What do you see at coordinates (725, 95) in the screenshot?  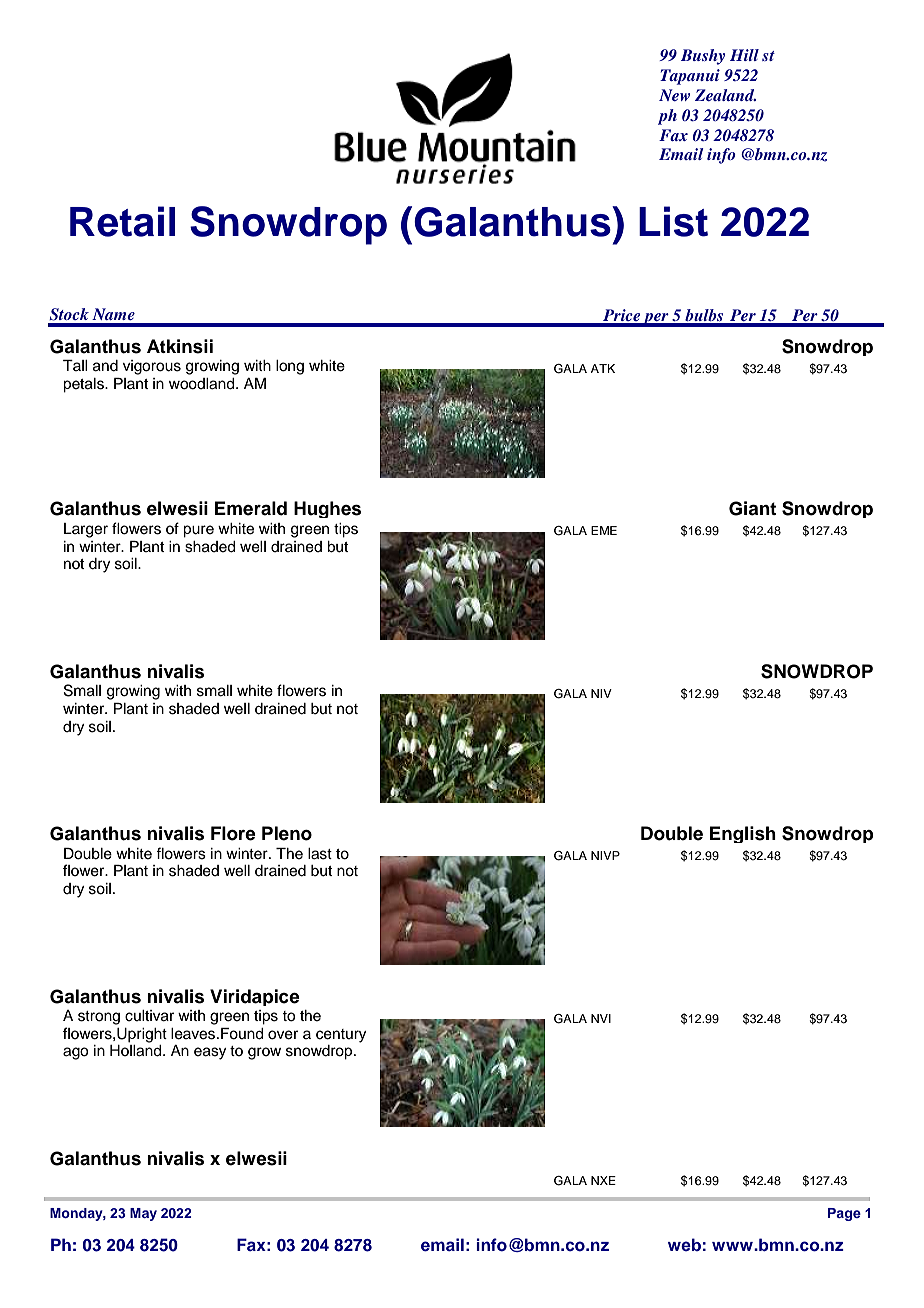 I see `Zealand` at bounding box center [725, 95].
